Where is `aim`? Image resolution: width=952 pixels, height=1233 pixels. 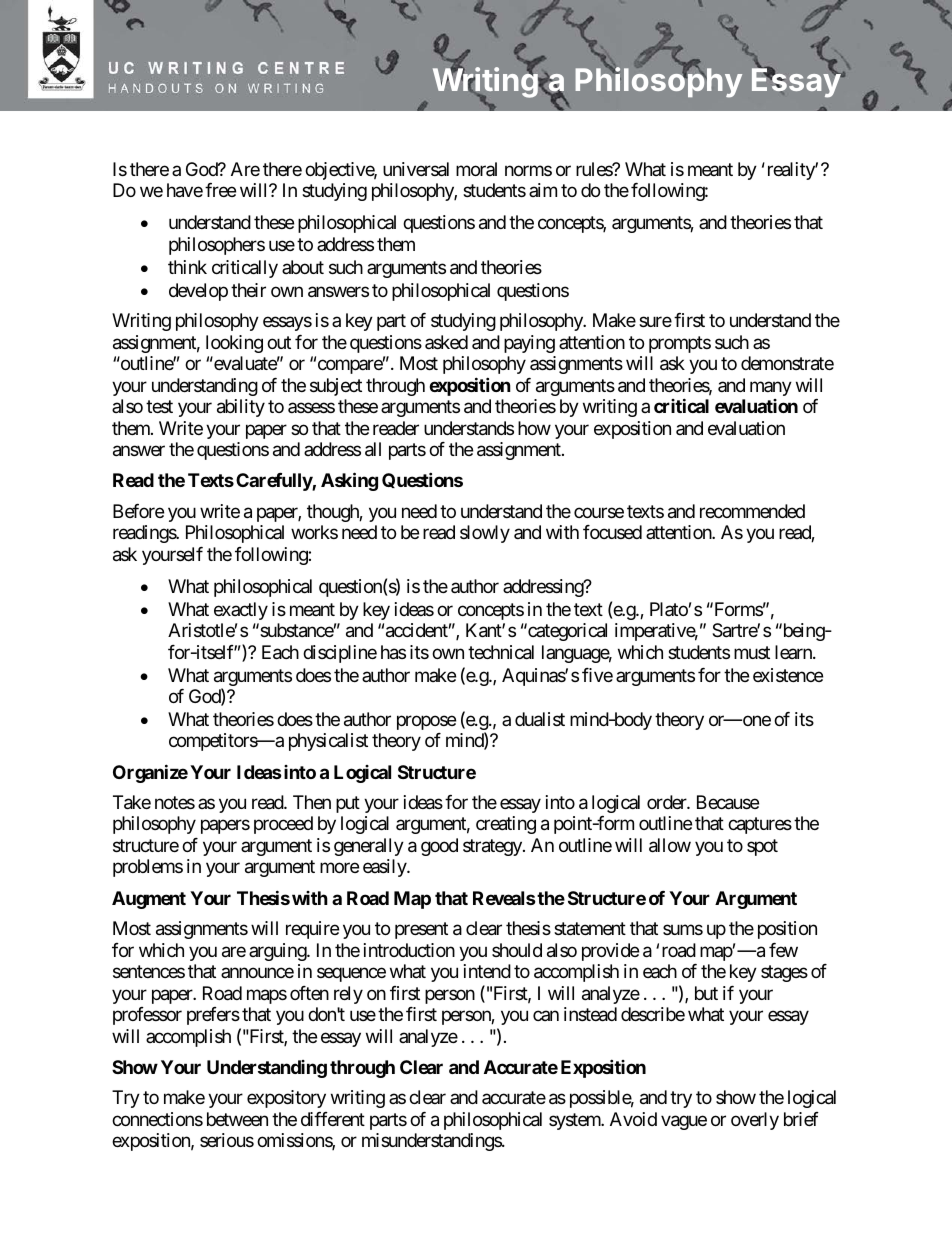 aim is located at coordinates (543, 190).
